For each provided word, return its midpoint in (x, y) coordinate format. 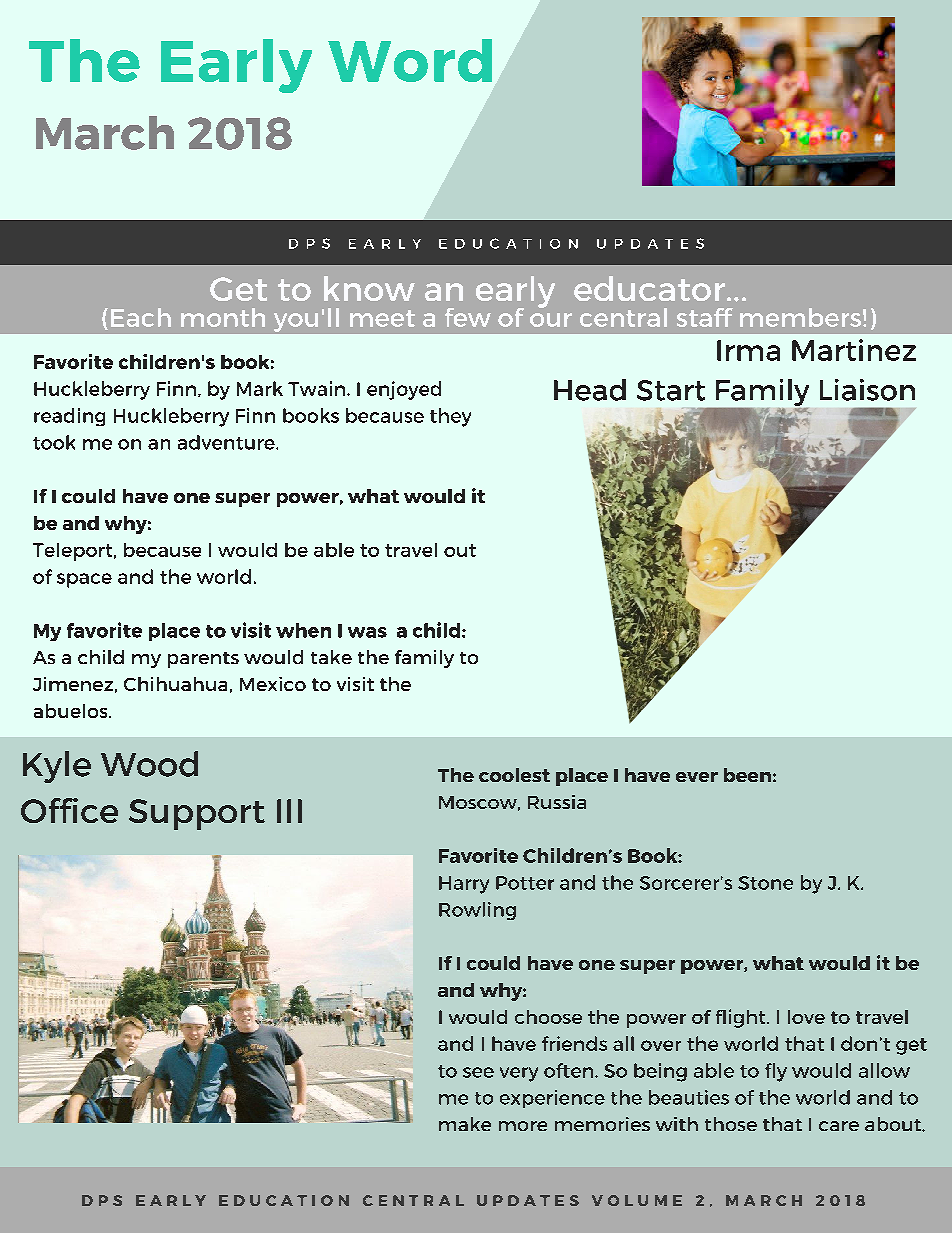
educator (651, 288)
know (369, 288)
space (84, 580)
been (747, 775)
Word (410, 60)
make (465, 1124)
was (367, 632)
